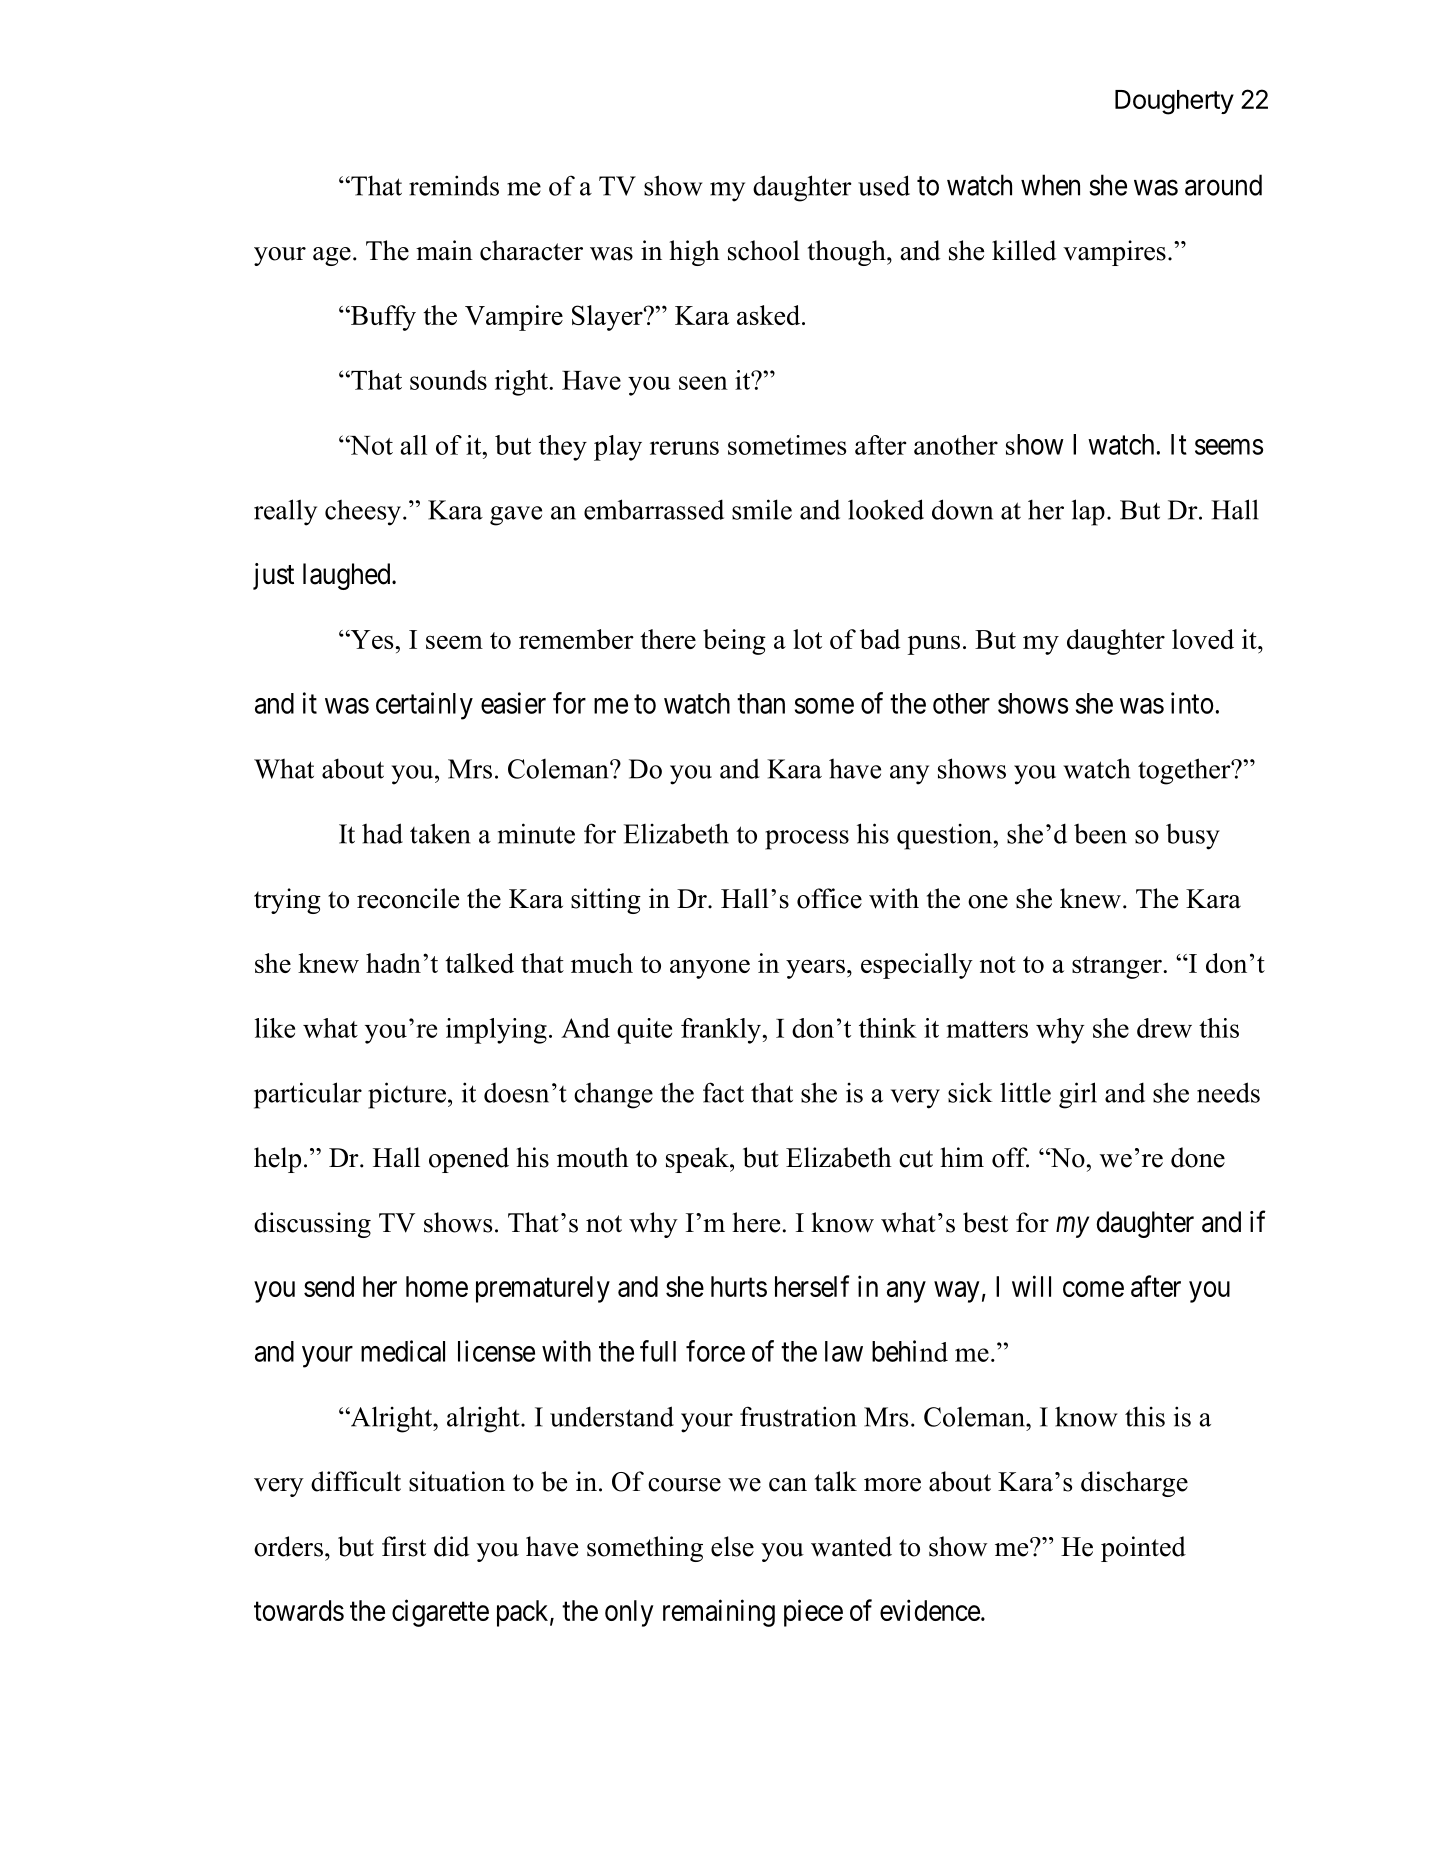 Image resolution: width=1437 pixels, height=1859 pixels. Describe the element at coordinates (1203, 639) in the screenshot. I see `loved` at that location.
